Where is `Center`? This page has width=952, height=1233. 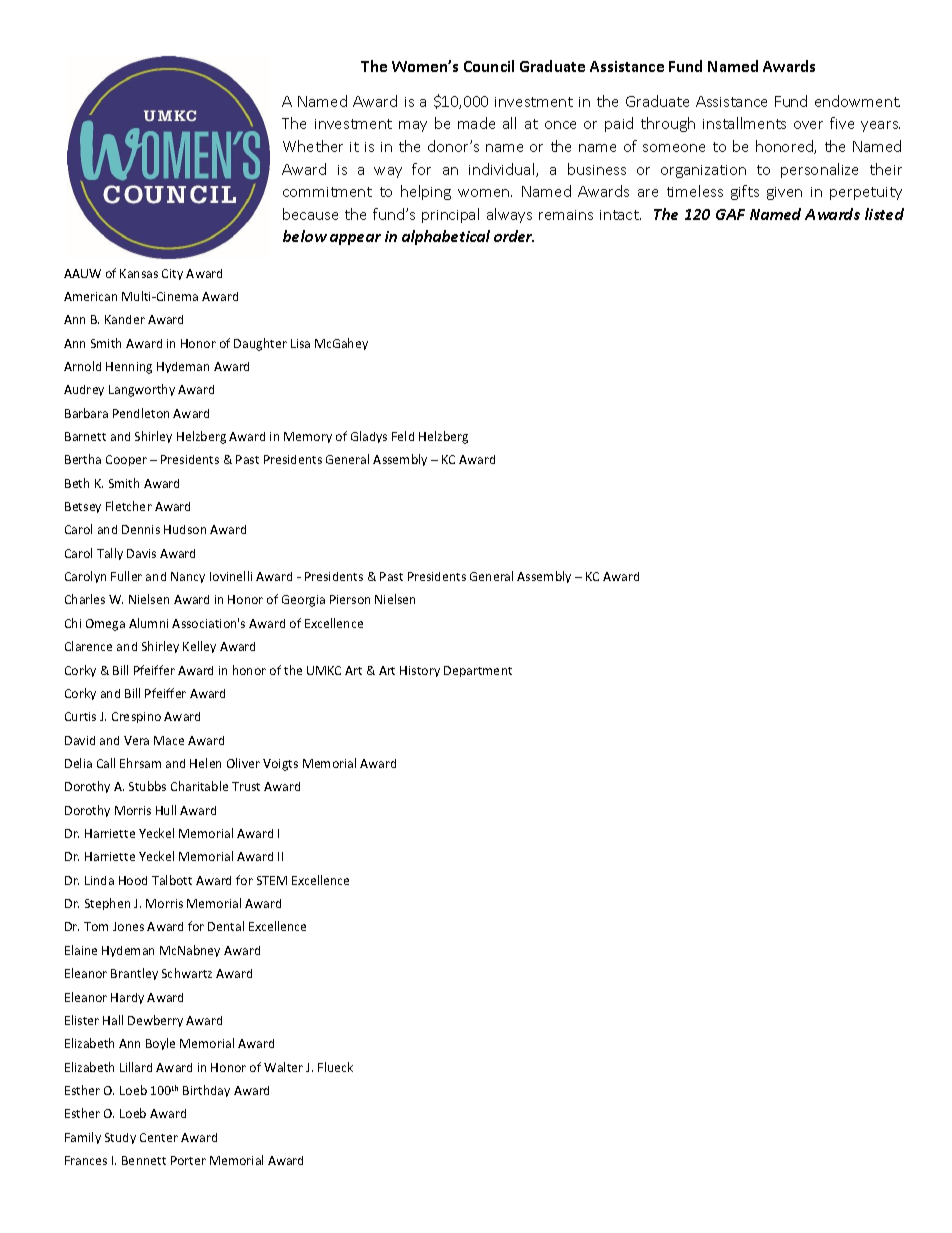 Center is located at coordinates (159, 1137).
